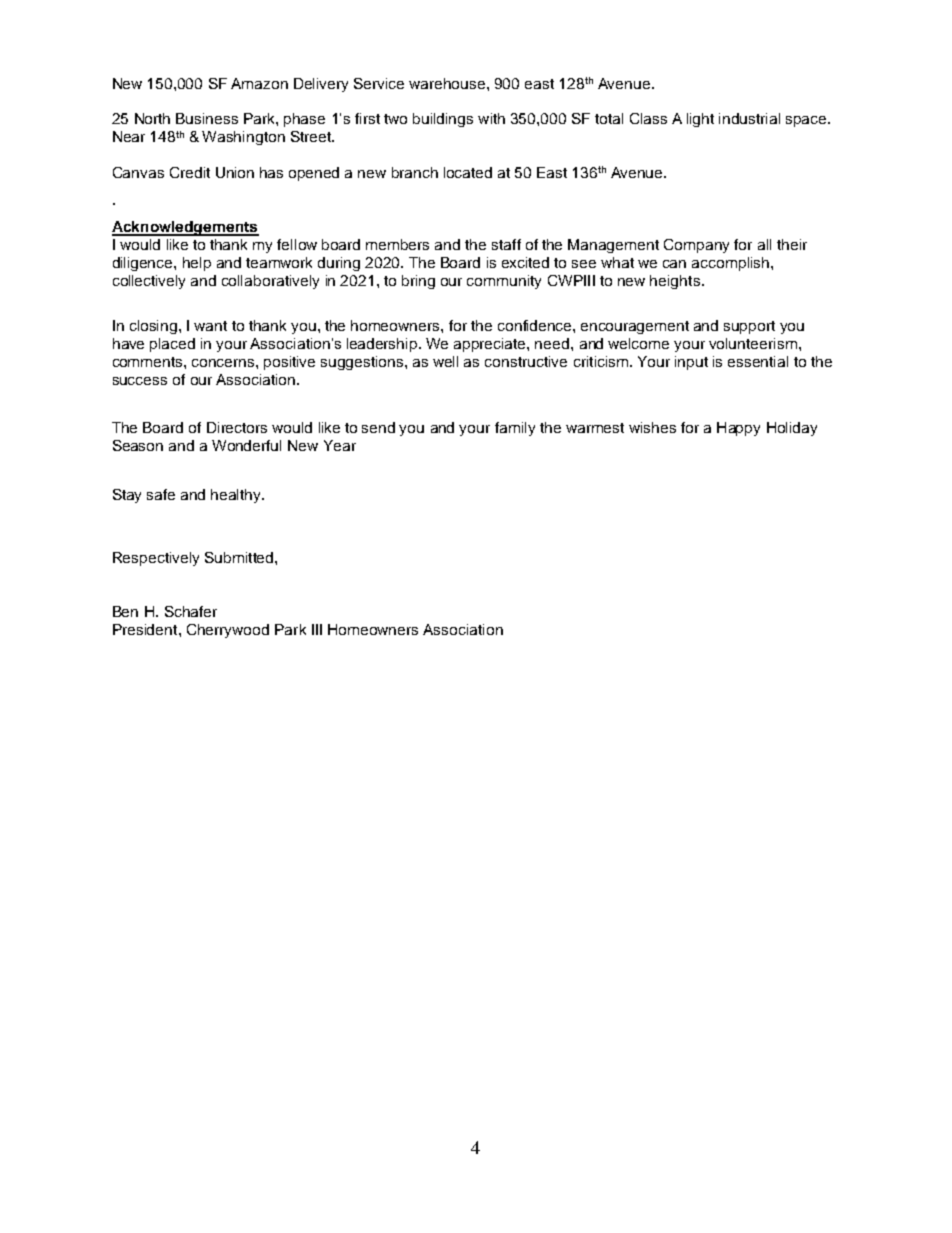 The height and width of the document is (1233, 952). What do you see at coordinates (237, 496) in the document?
I see `healthy` at bounding box center [237, 496].
